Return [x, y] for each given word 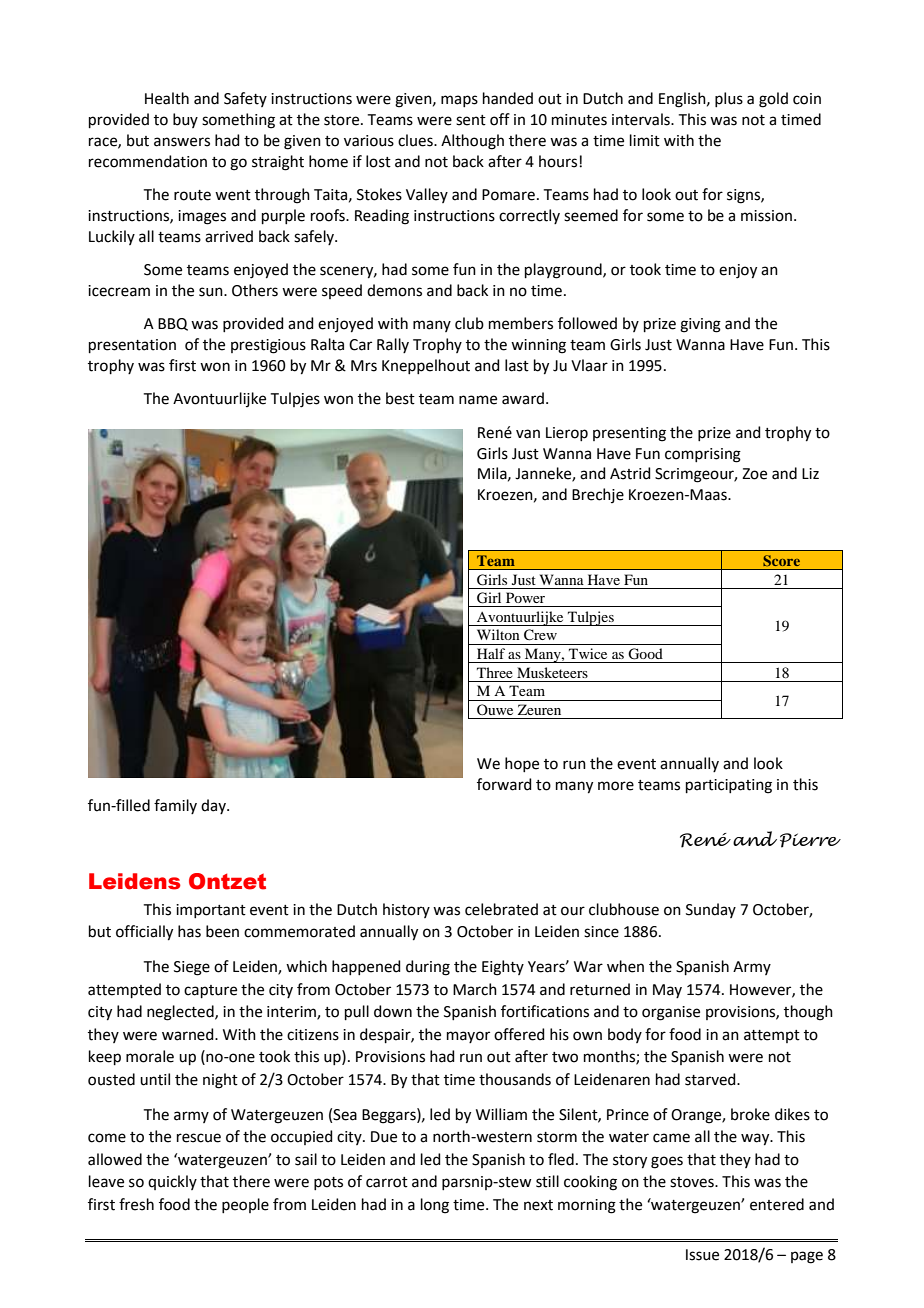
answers [182, 142]
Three [495, 672]
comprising [703, 455]
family [175, 806]
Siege [192, 968]
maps [459, 101]
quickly [172, 1182]
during [428, 968]
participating [729, 786]
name [478, 400]
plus [729, 99]
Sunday [711, 910]
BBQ [173, 324]
